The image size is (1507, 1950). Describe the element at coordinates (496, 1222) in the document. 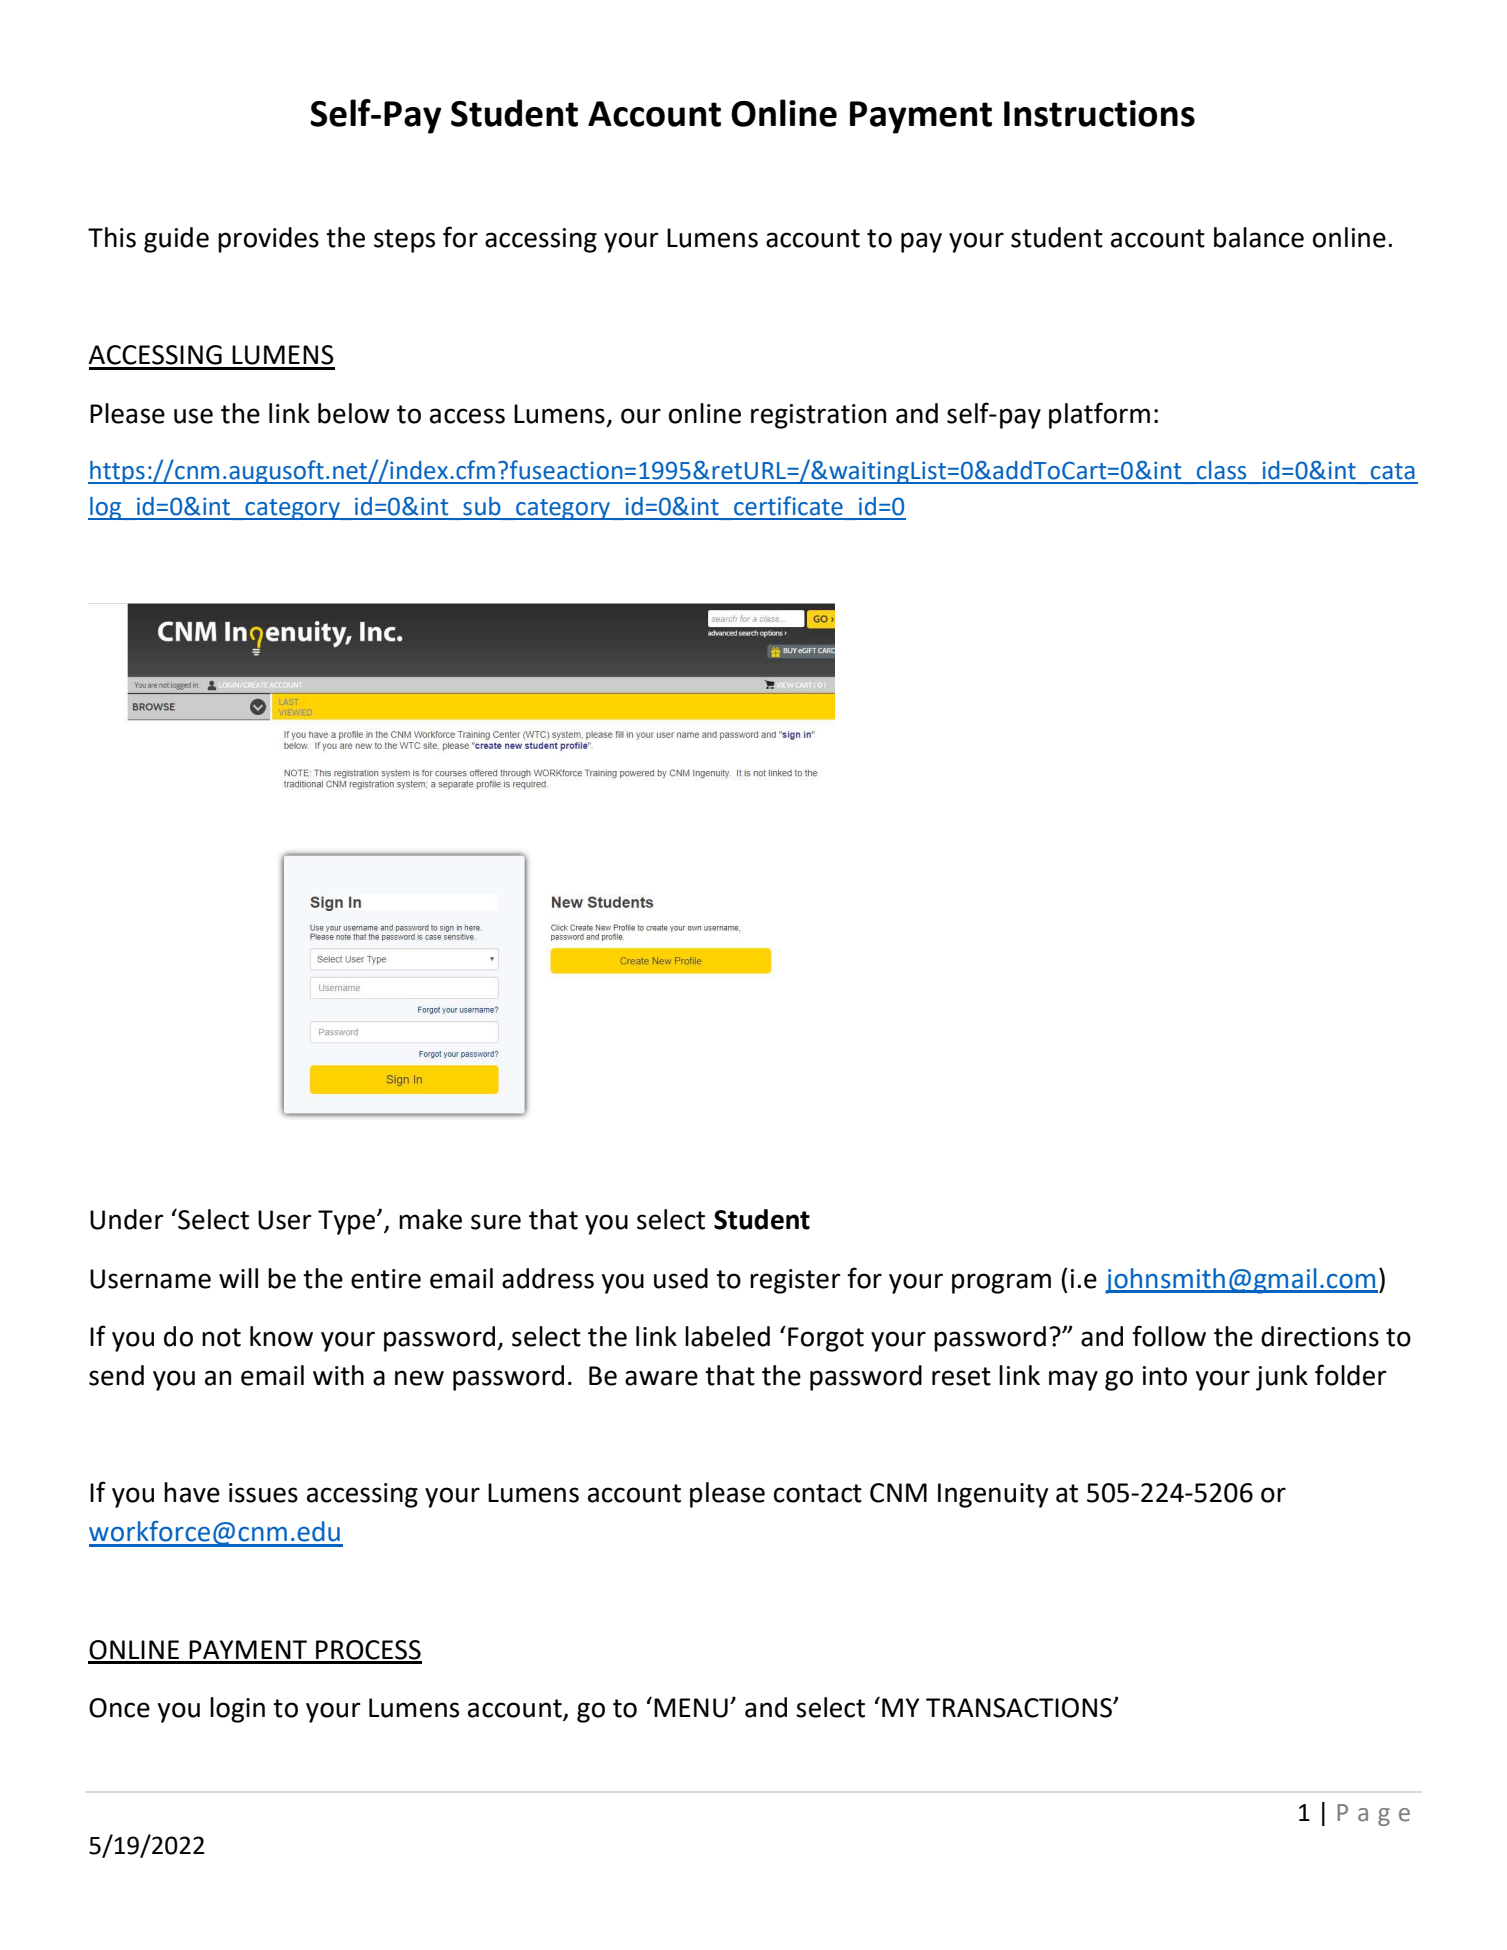

I see `sure` at that location.
